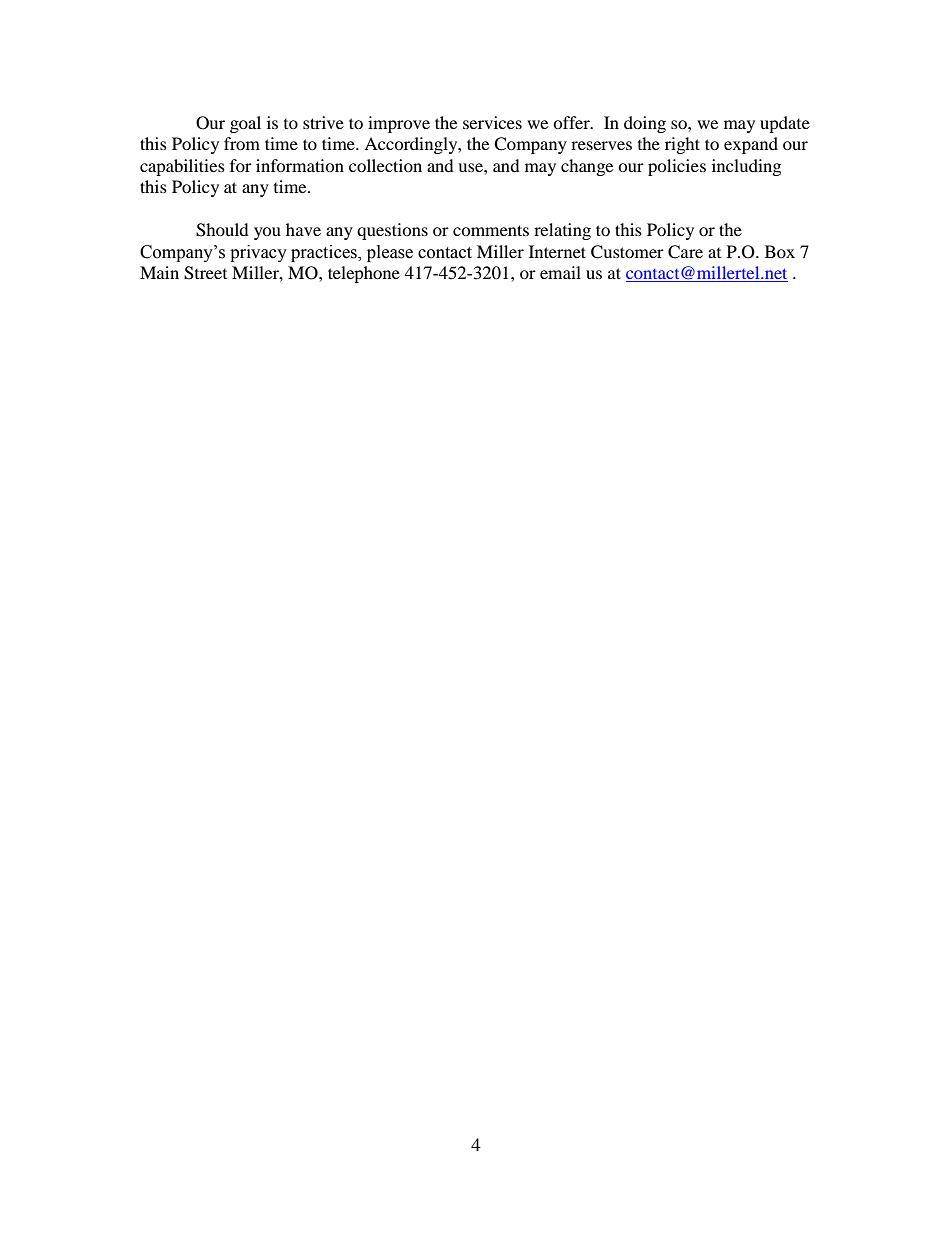 This page has width=952, height=1233. Describe the element at coordinates (560, 272) in the page. I see `email` at that location.
